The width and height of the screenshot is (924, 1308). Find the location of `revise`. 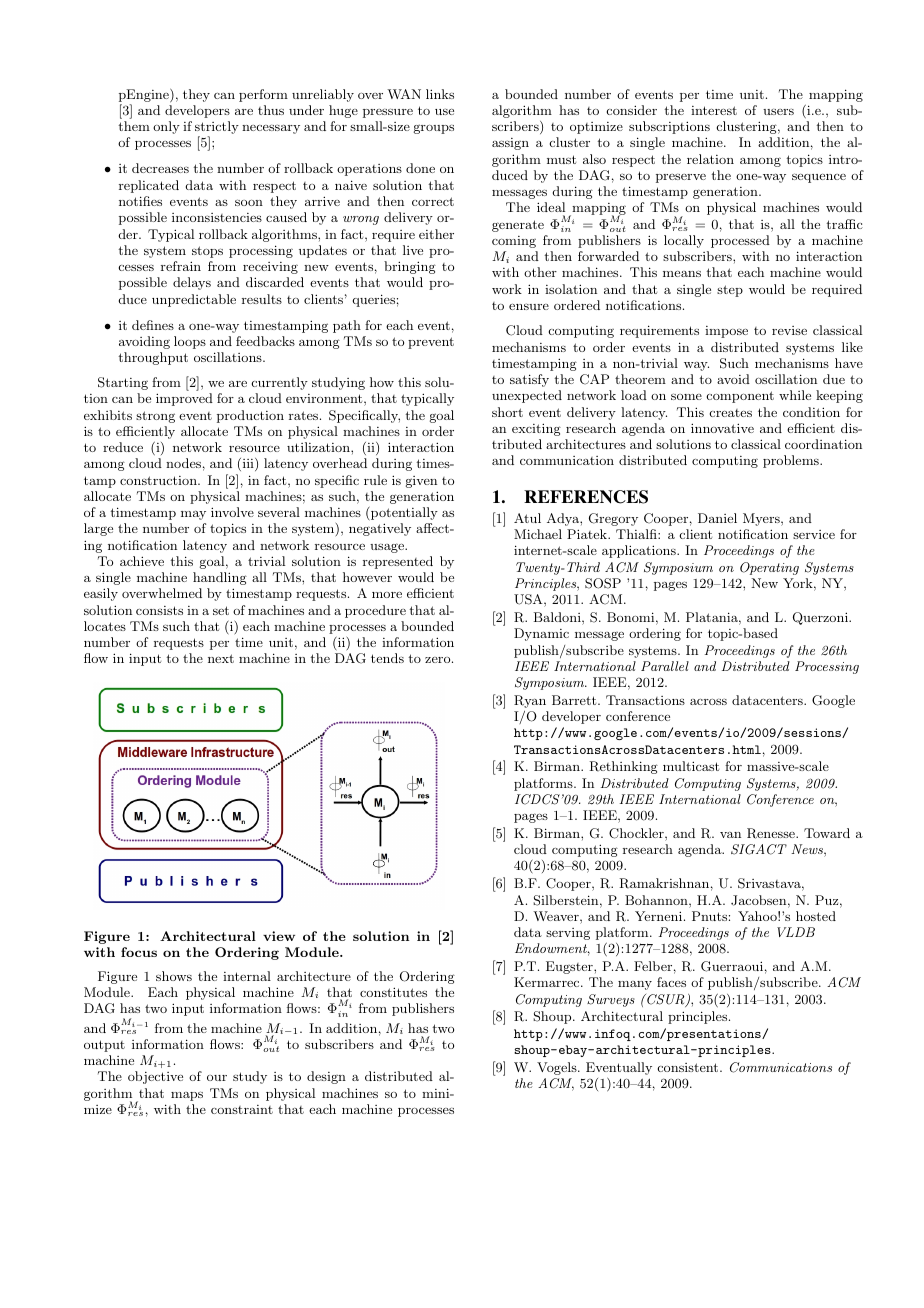

revise is located at coordinates (789, 330).
